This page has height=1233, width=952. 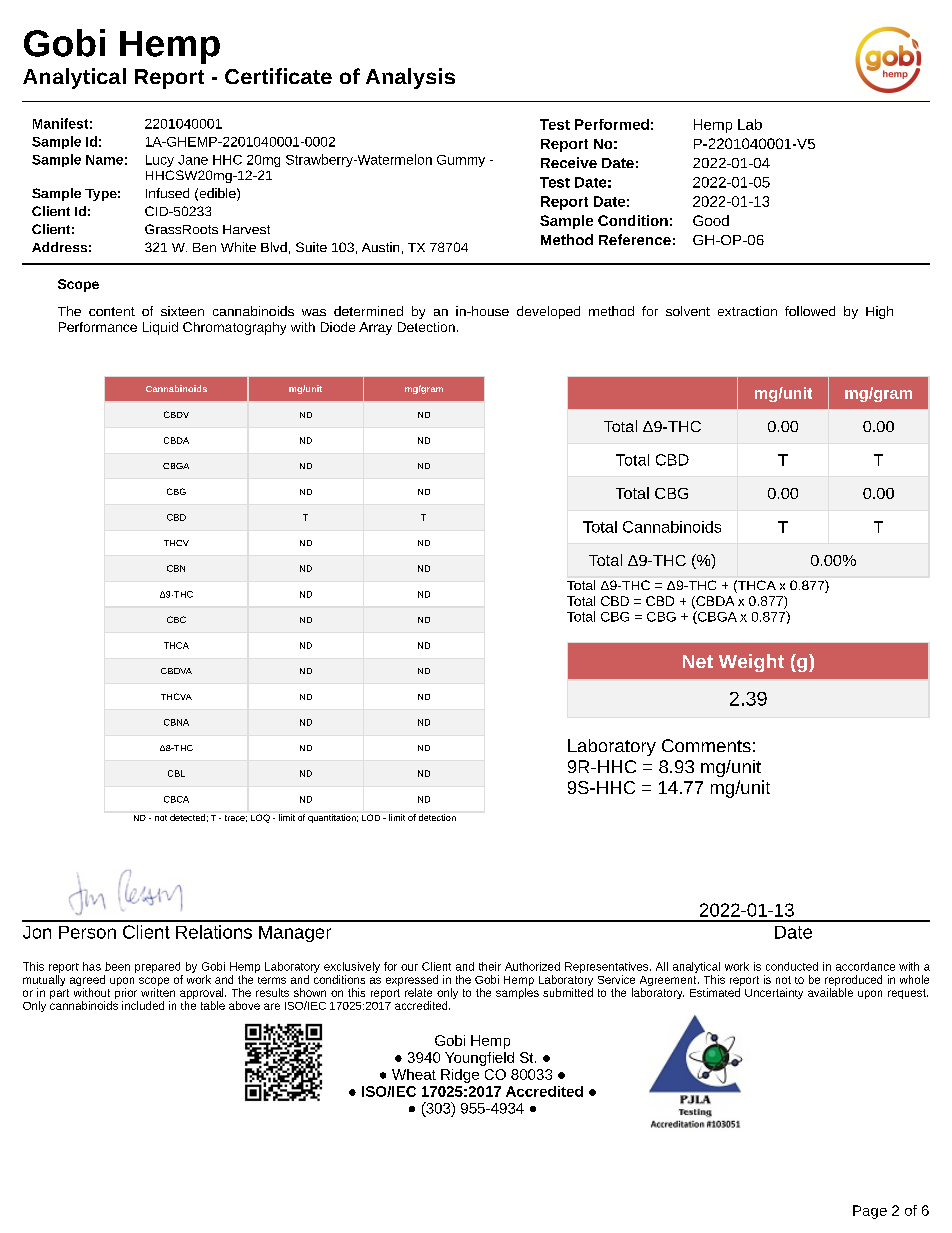 What do you see at coordinates (160, 161) in the page?
I see `Lucy` at bounding box center [160, 161].
